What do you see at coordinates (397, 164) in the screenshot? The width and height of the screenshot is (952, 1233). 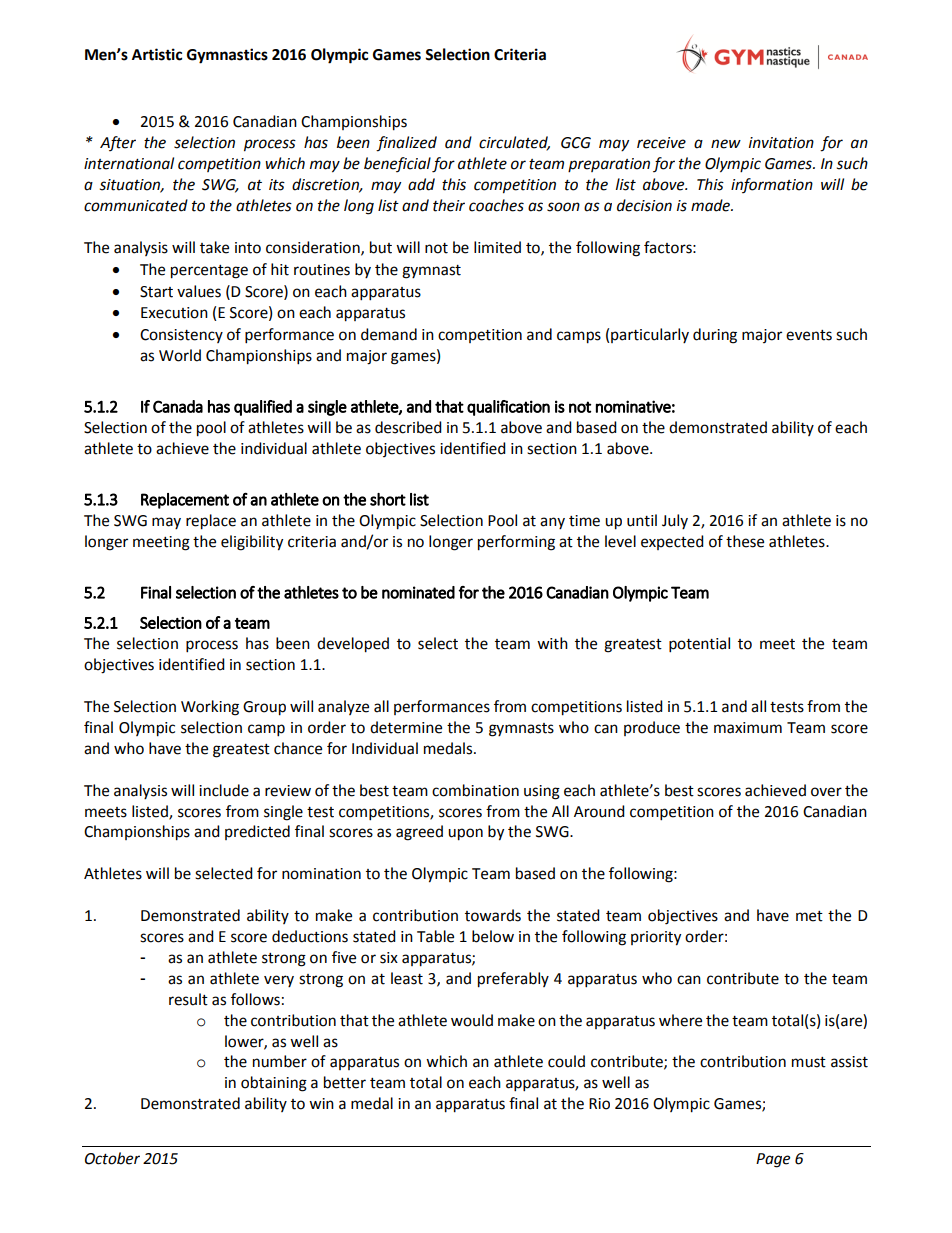 I see `beneficial` at bounding box center [397, 164].
